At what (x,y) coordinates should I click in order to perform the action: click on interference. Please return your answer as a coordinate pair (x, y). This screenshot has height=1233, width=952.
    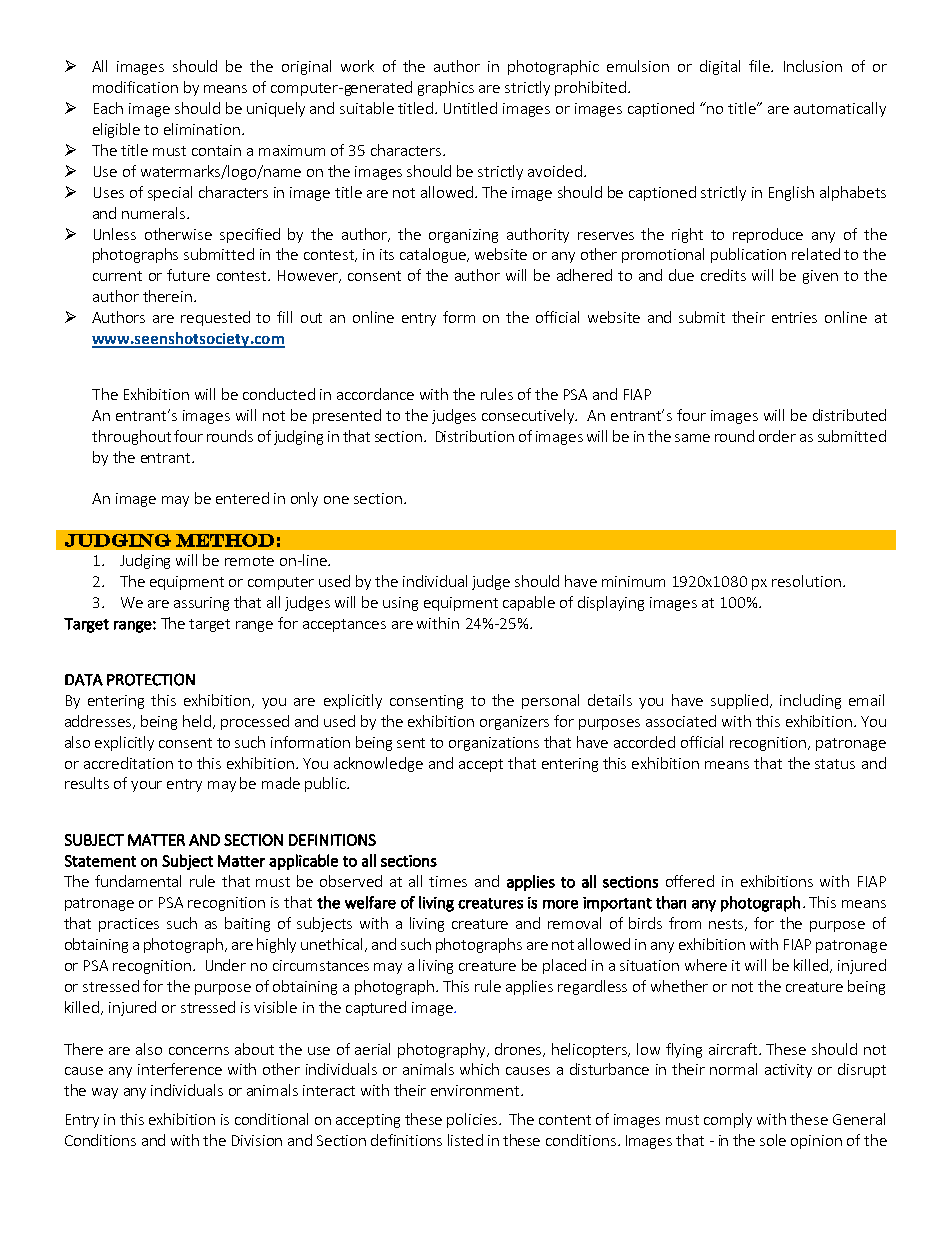
    Looking at the image, I should click on (180, 1069).
